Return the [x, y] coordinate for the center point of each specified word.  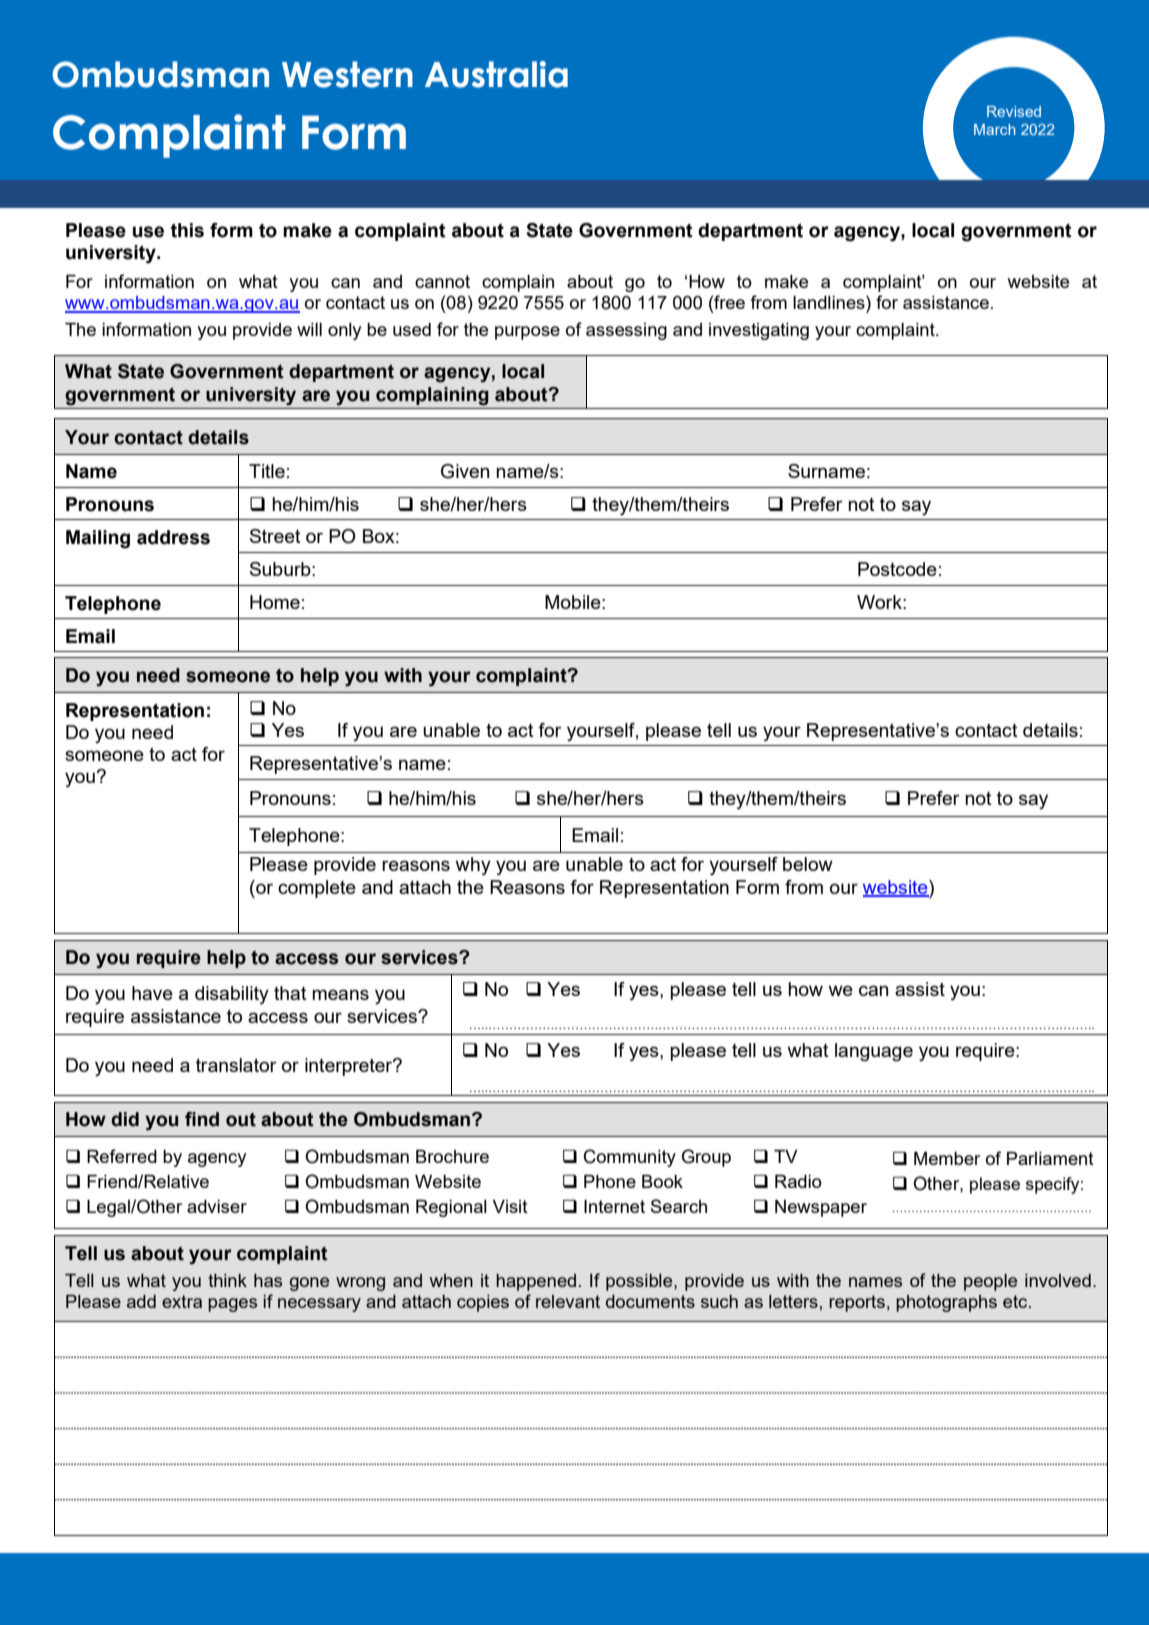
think [227, 1280]
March [995, 129]
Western [347, 74]
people [990, 1282]
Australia [496, 74]
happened [536, 1282]
